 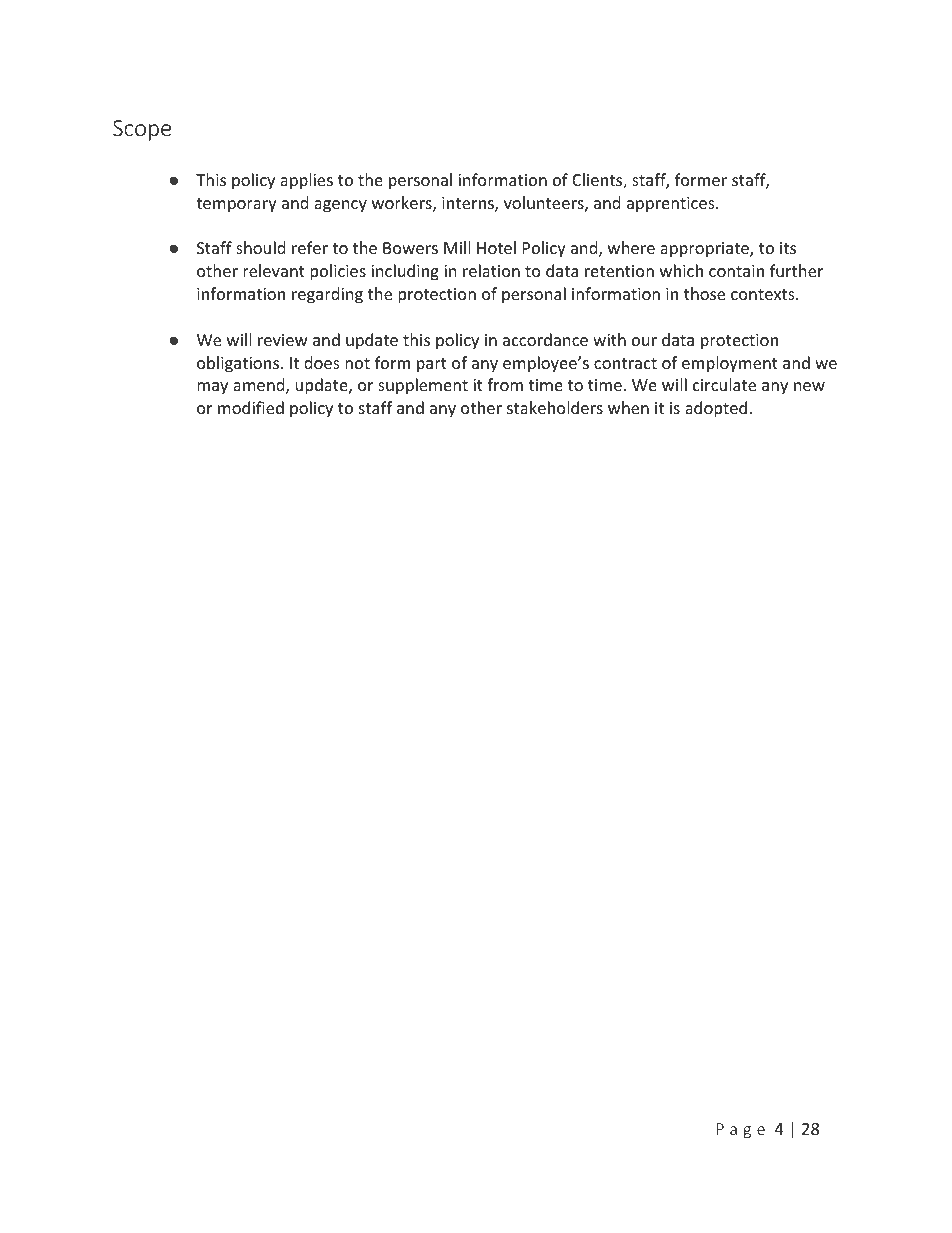 What do you see at coordinates (274, 270) in the screenshot?
I see `relevant` at bounding box center [274, 270].
